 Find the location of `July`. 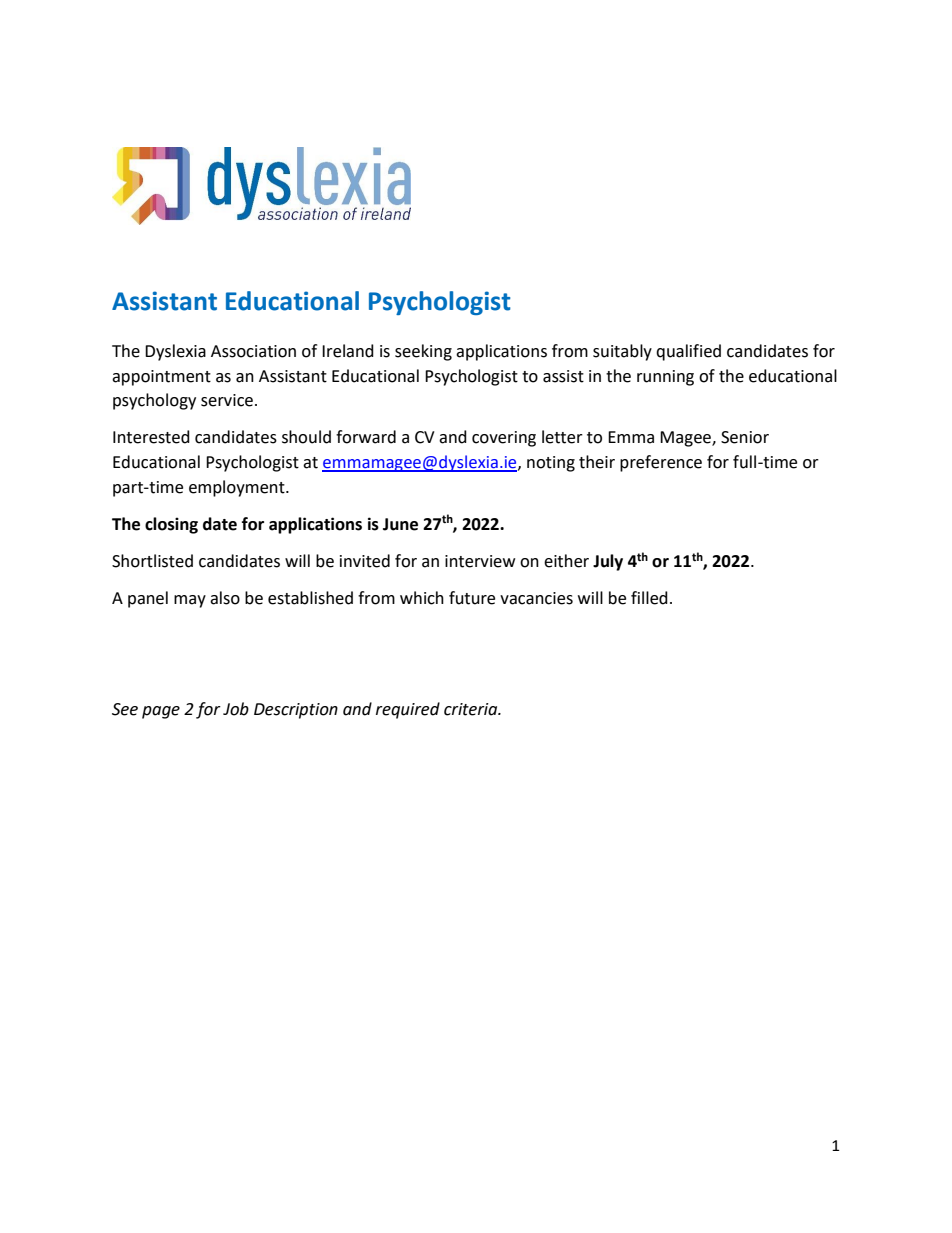

July is located at coordinates (608, 562).
